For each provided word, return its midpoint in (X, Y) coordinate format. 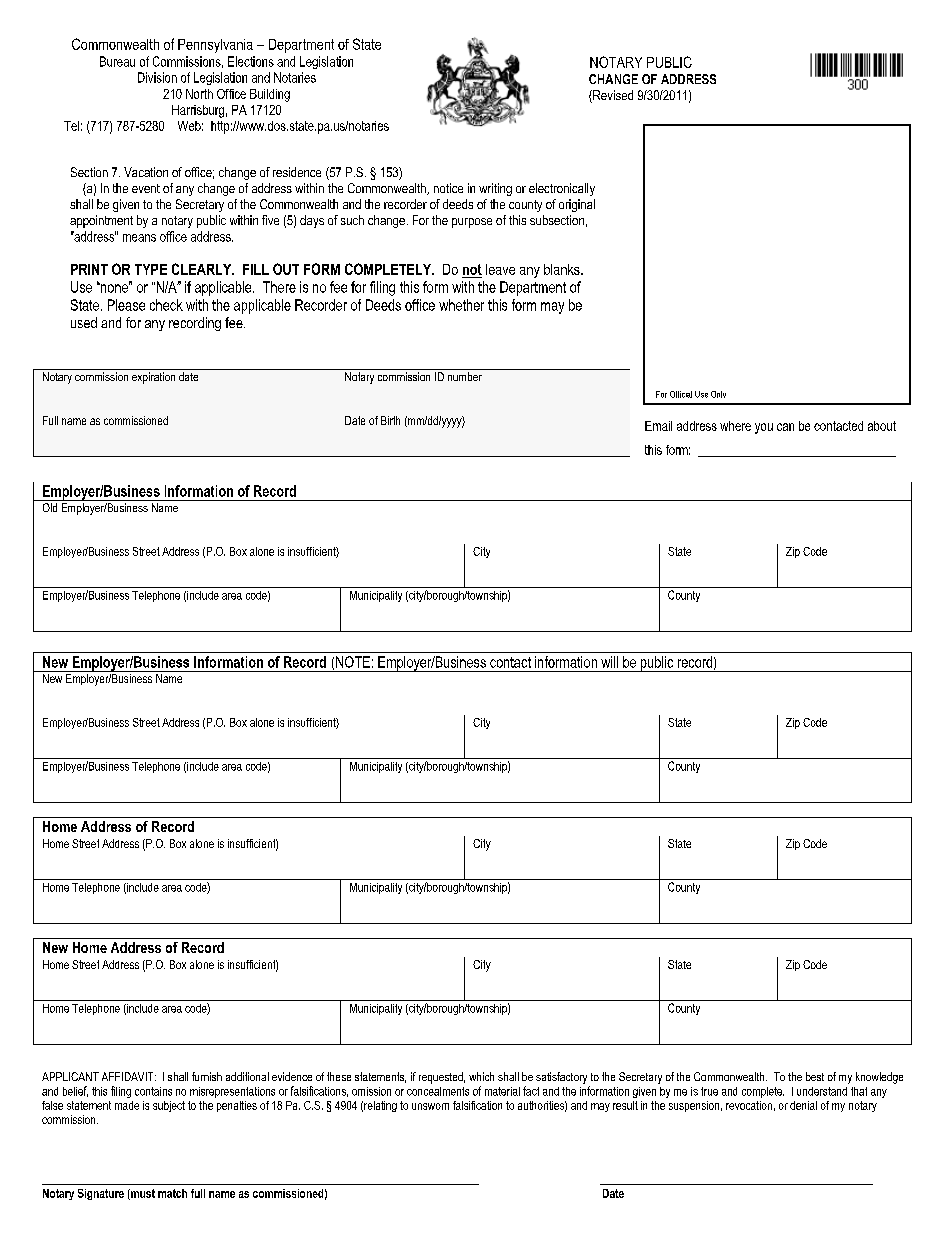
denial (803, 1105)
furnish (207, 1076)
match (172, 1193)
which (481, 1076)
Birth (390, 420)
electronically (562, 189)
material (502, 1091)
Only (718, 394)
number (465, 376)
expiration (153, 378)
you (764, 428)
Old (50, 507)
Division (157, 77)
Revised (612, 96)
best (815, 1076)
